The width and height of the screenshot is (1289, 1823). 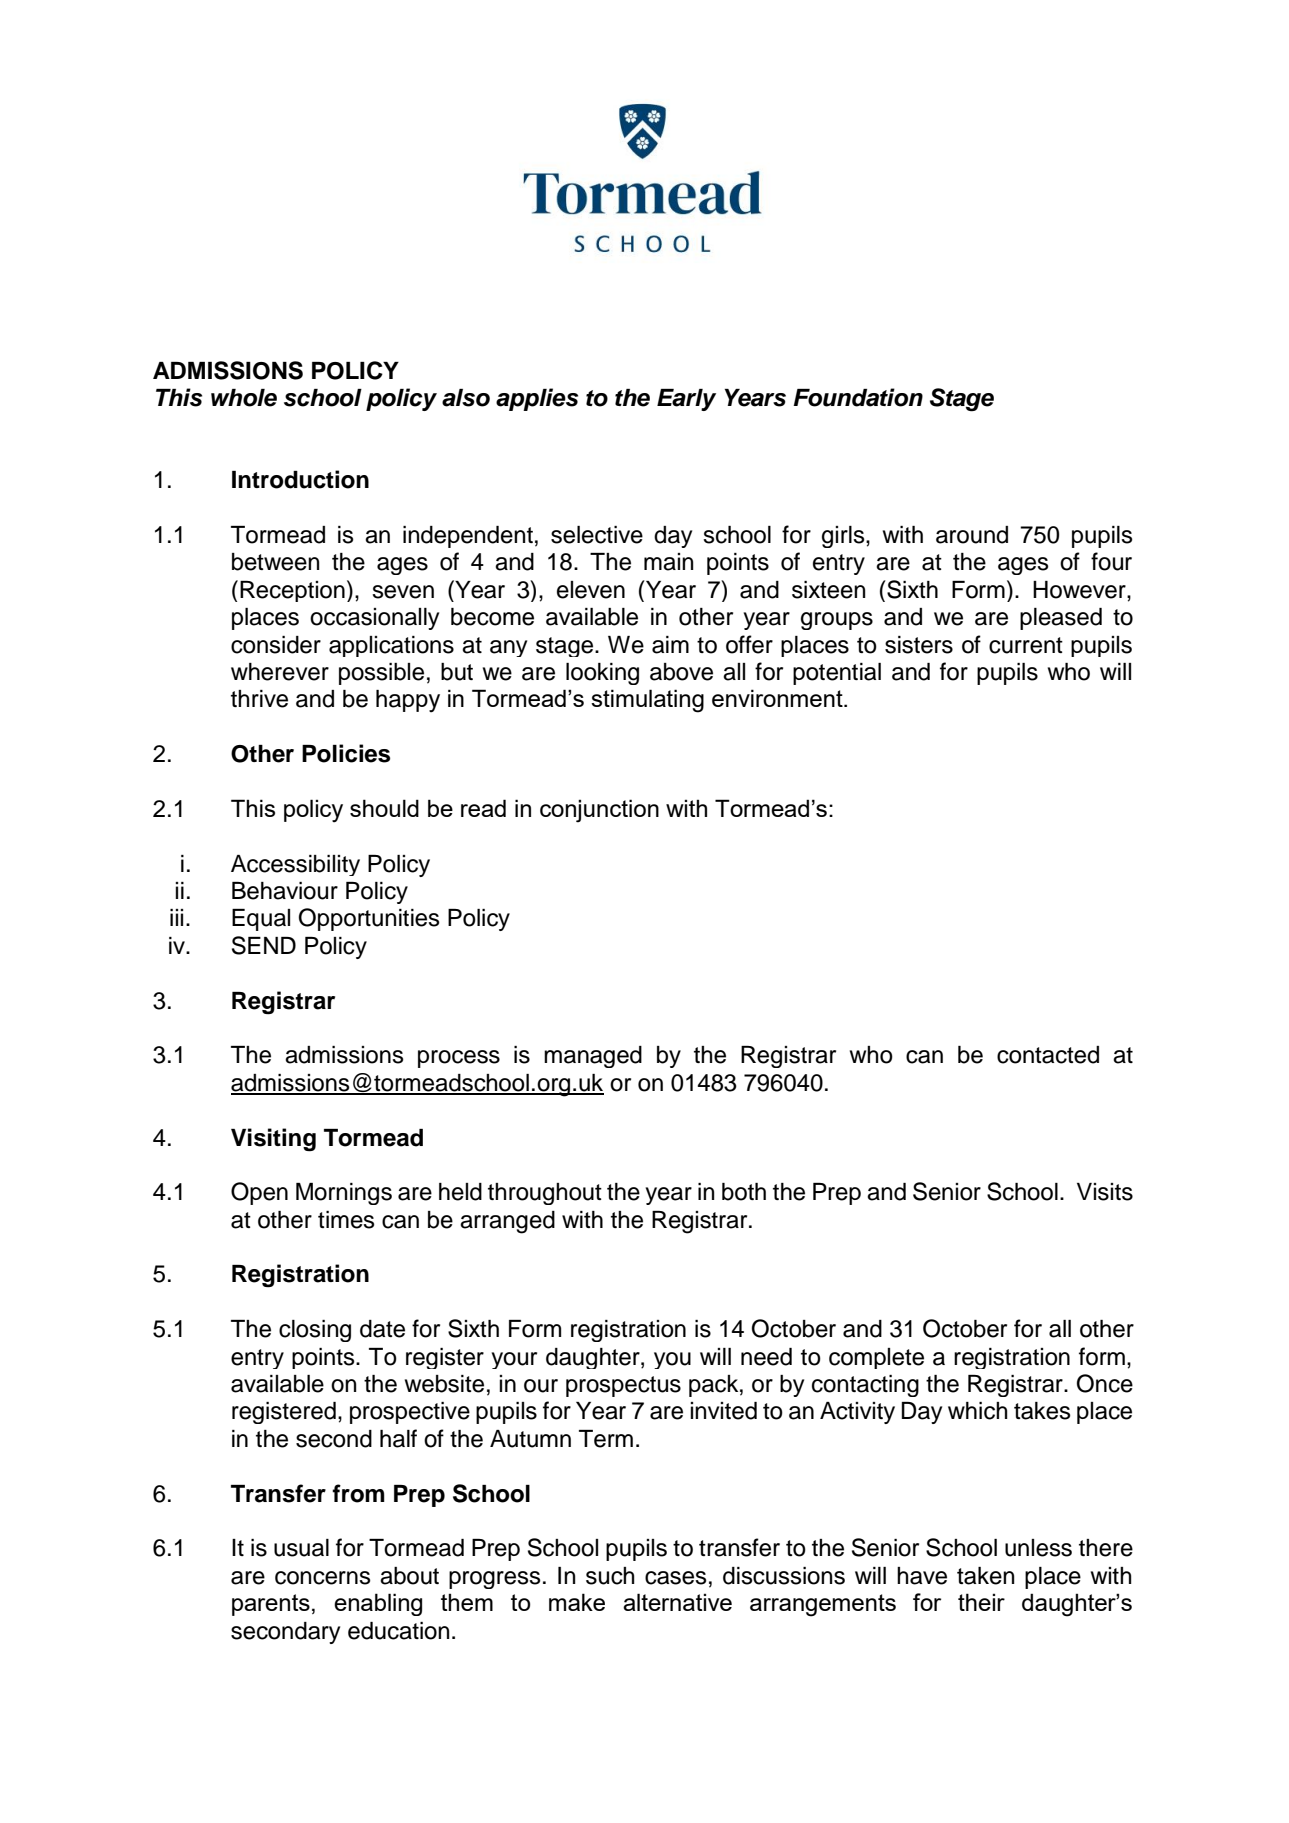 What do you see at coordinates (977, 1411) in the screenshot?
I see `which` at bounding box center [977, 1411].
